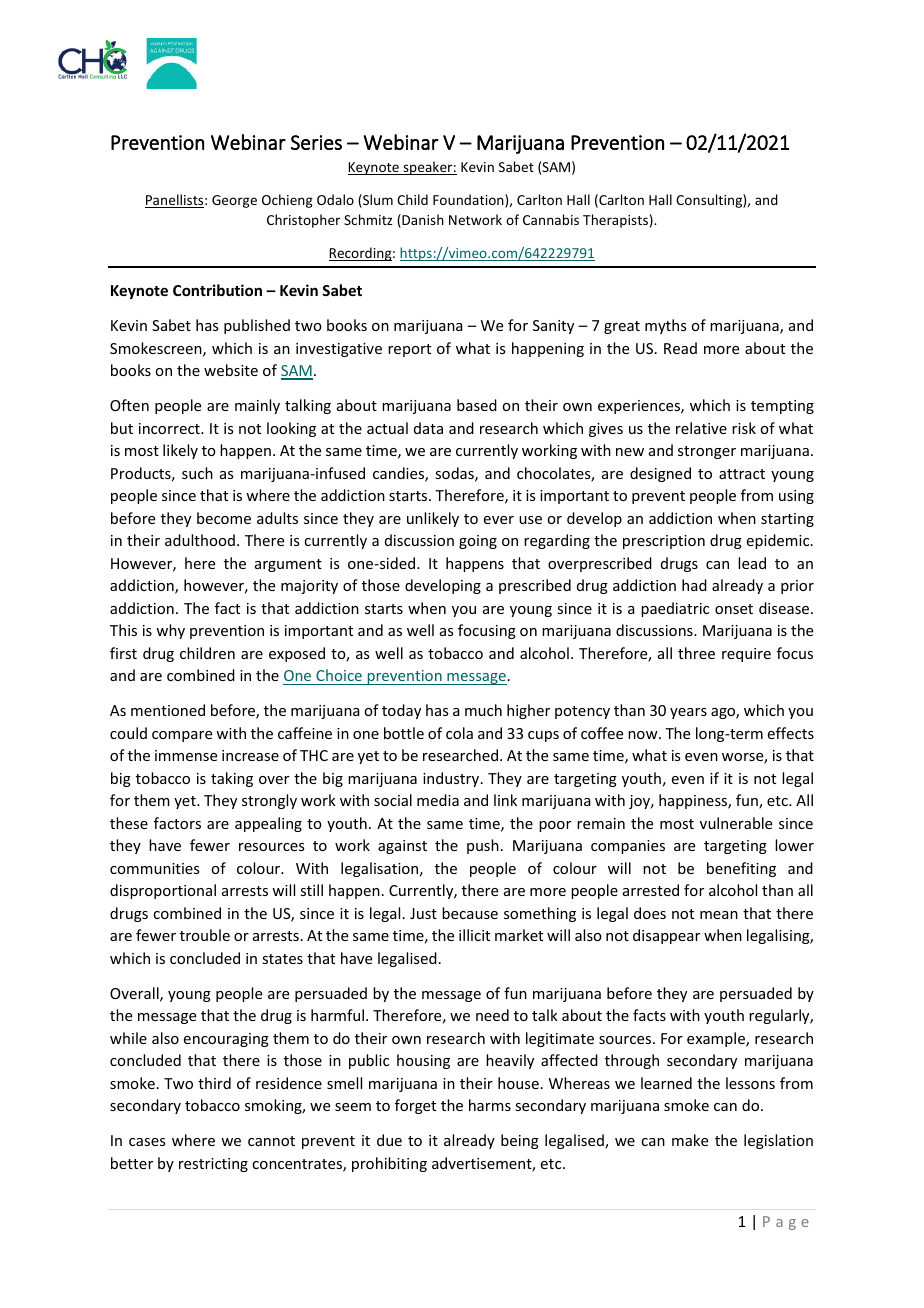 The width and height of the screenshot is (924, 1308). I want to click on mean, so click(719, 915).
